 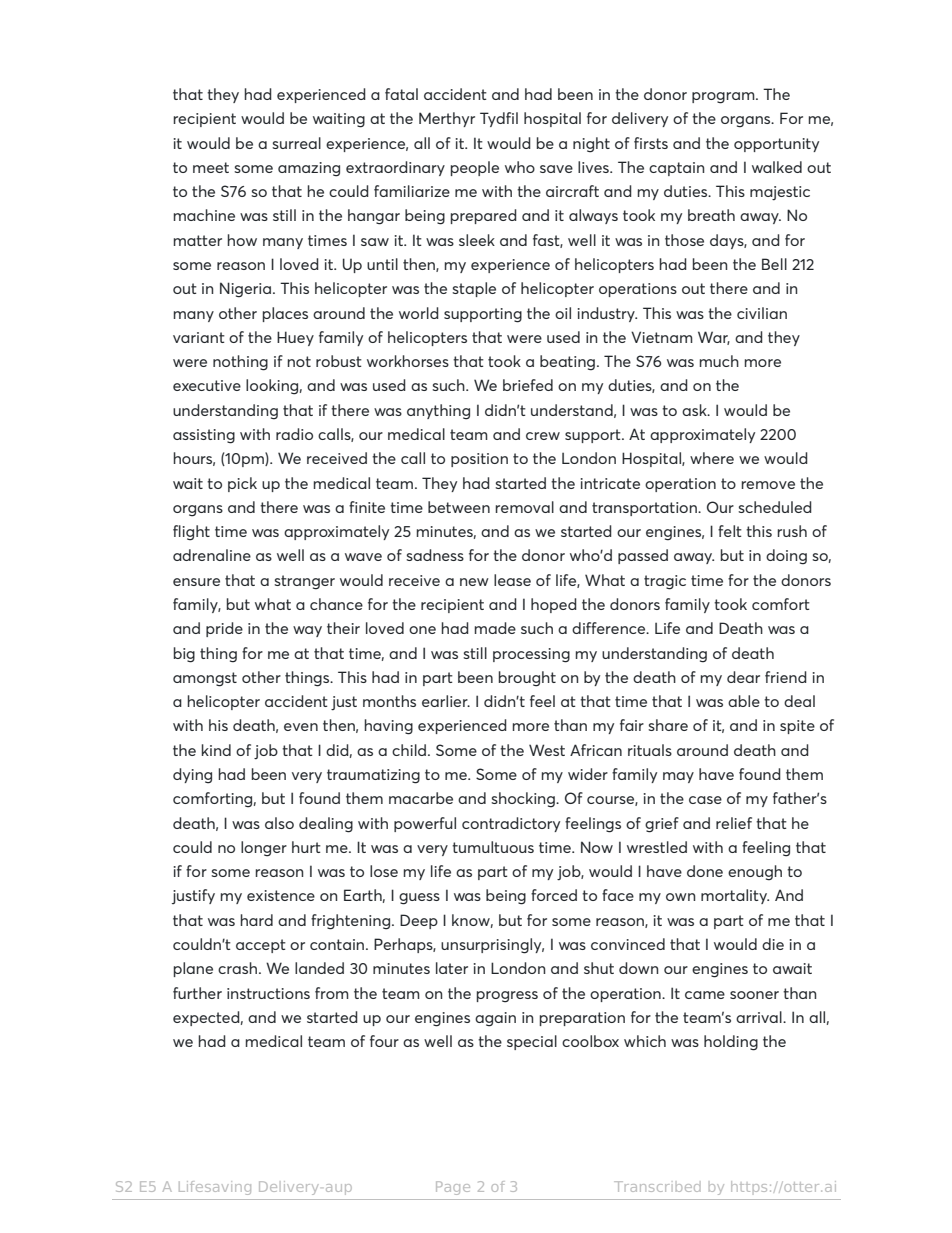 What do you see at coordinates (724, 98) in the screenshot?
I see `program` at bounding box center [724, 98].
